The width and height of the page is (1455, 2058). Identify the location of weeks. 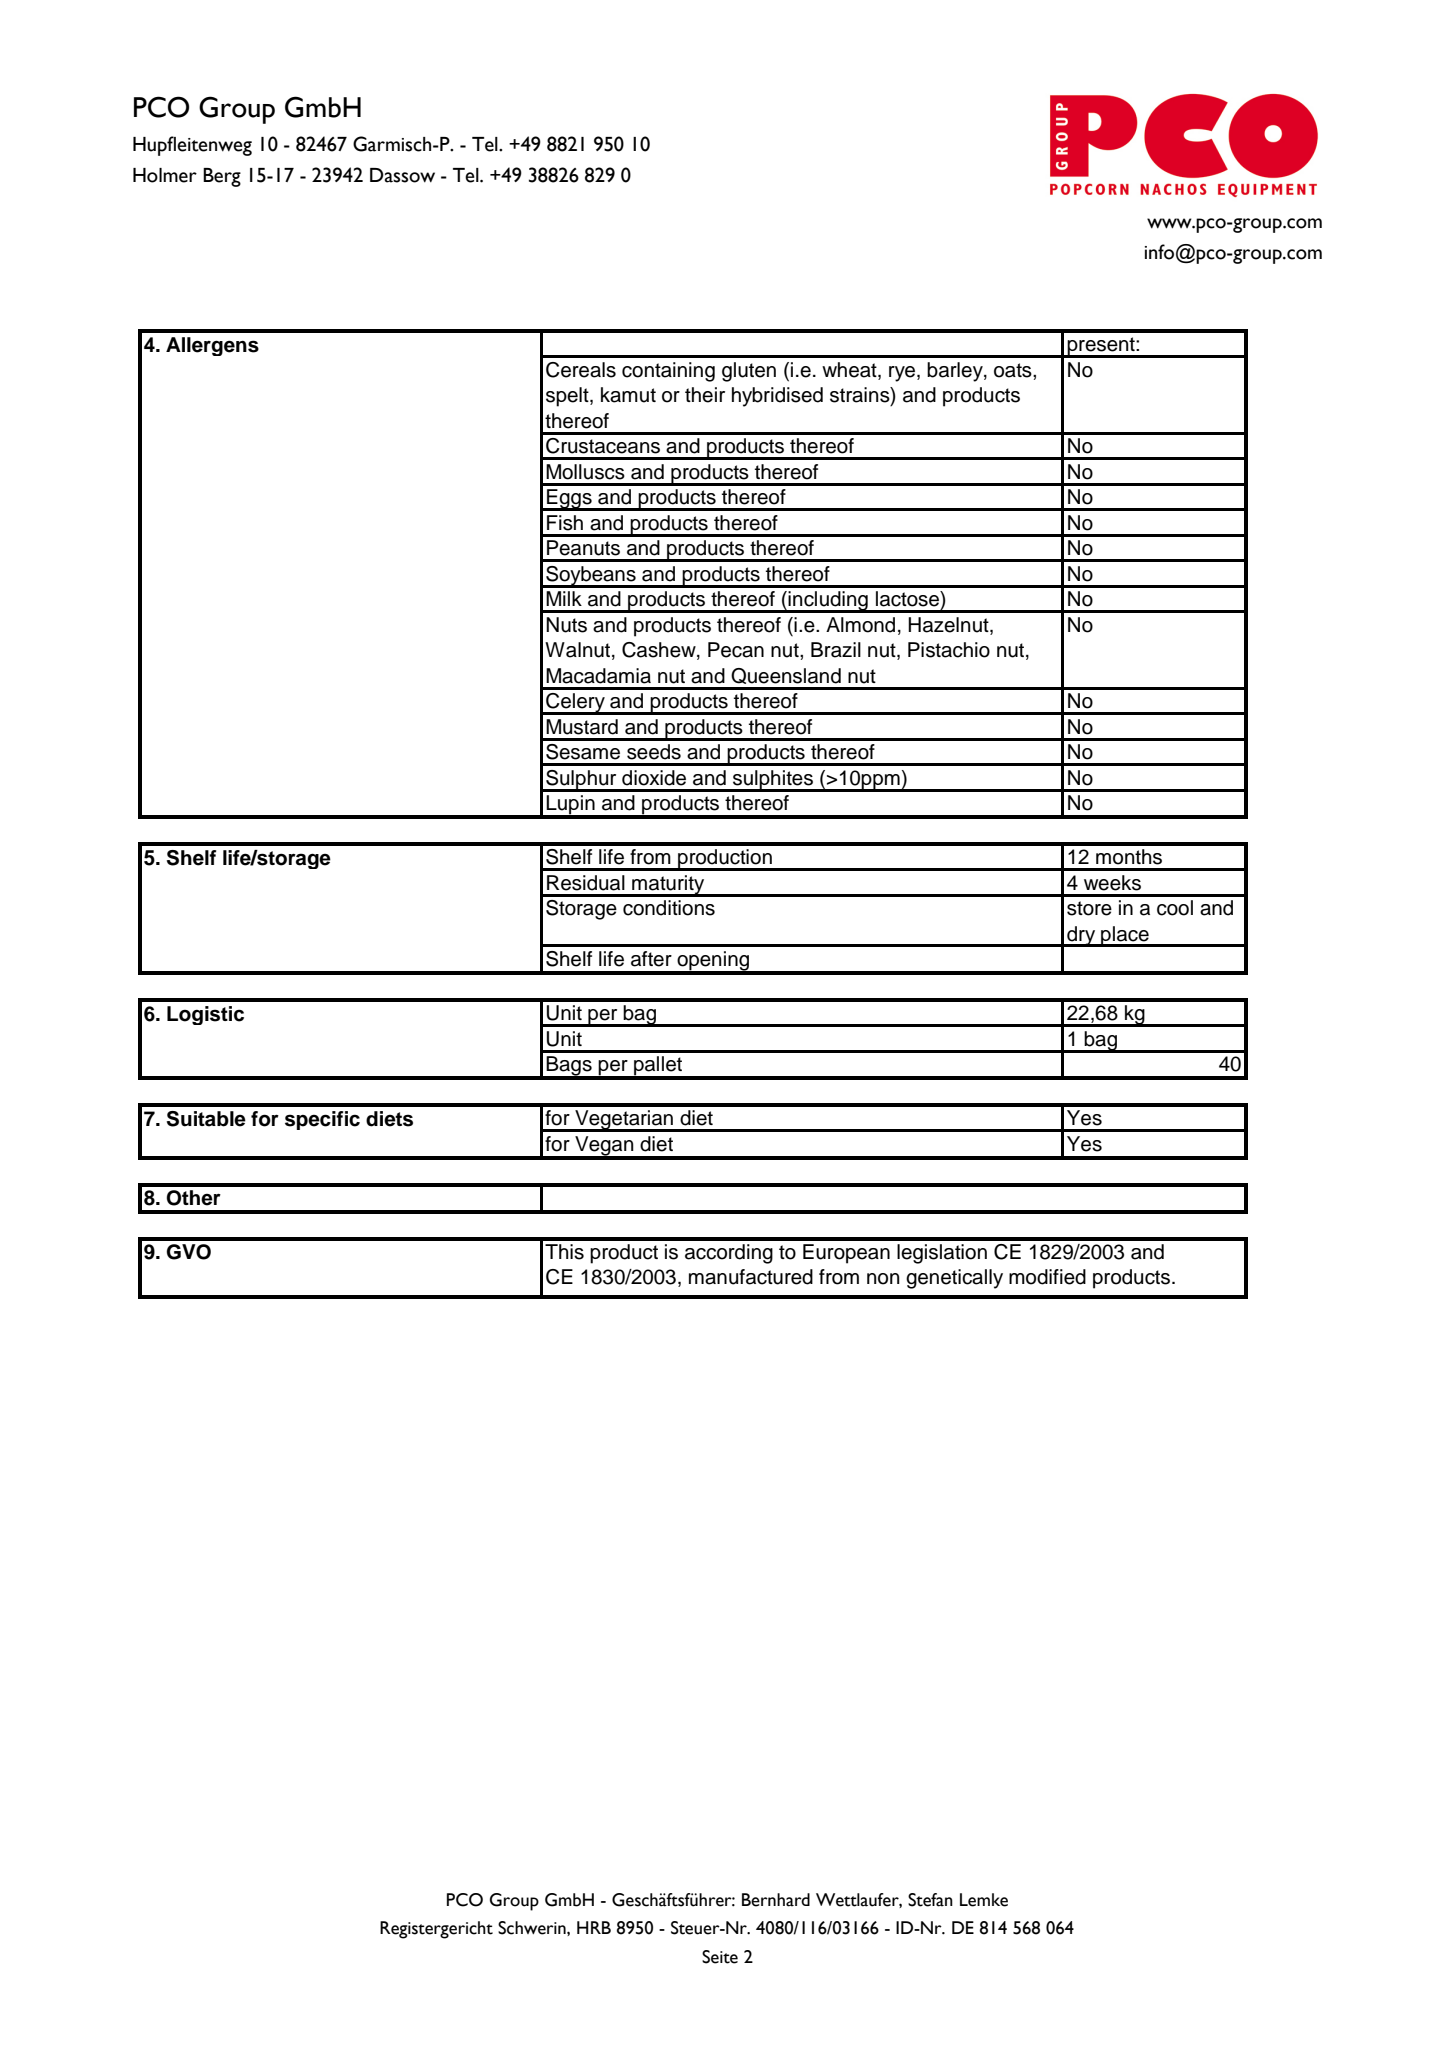
(1112, 883).
